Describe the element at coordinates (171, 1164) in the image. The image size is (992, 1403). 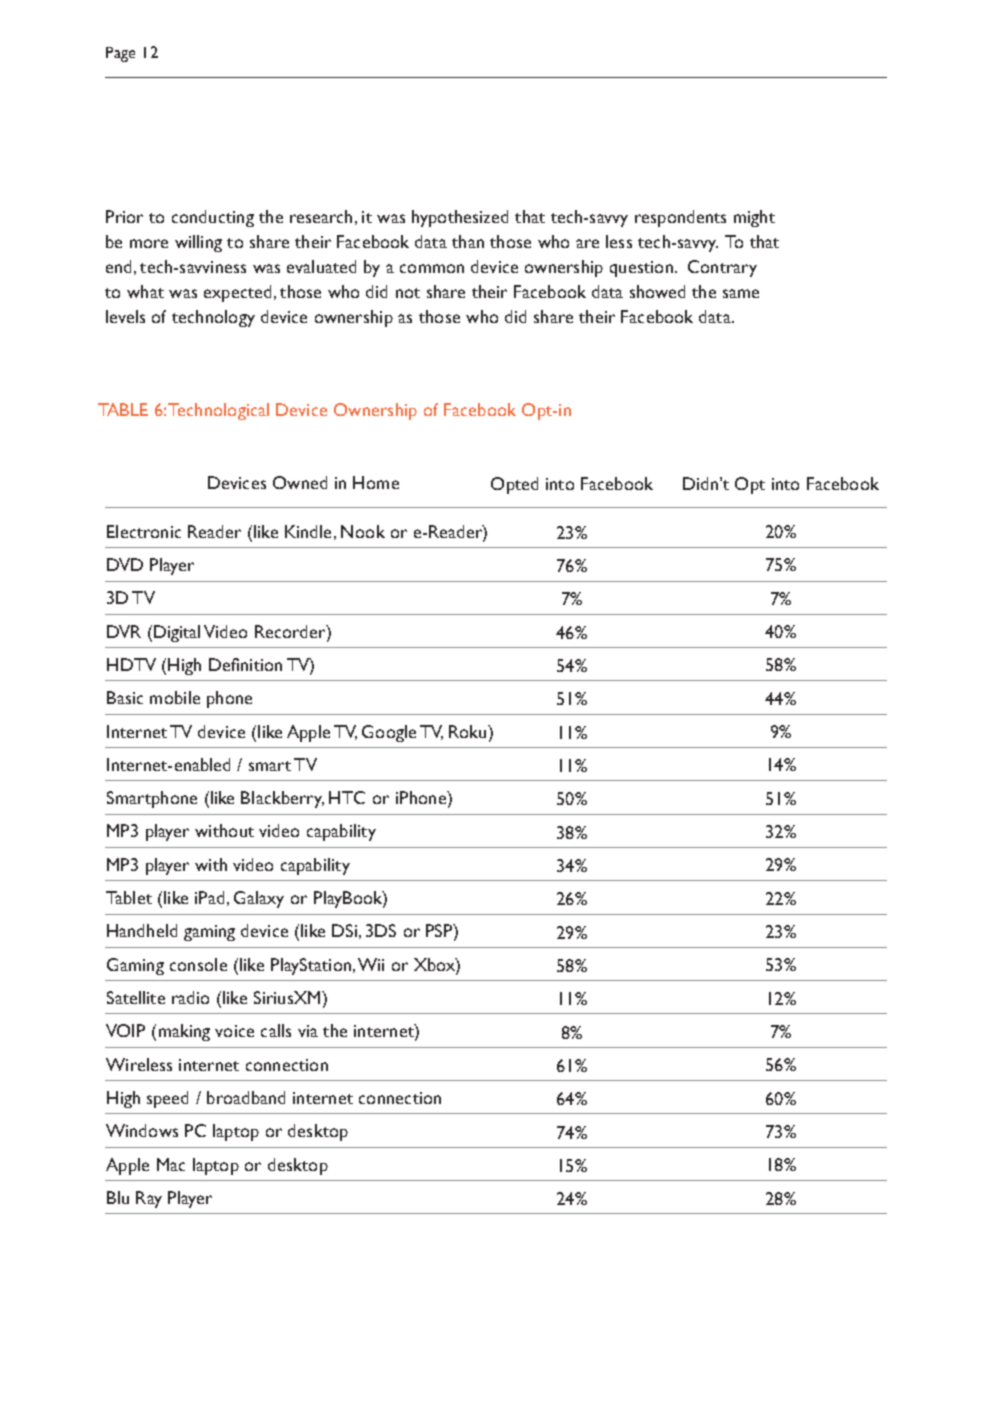
I see `Mac` at that location.
